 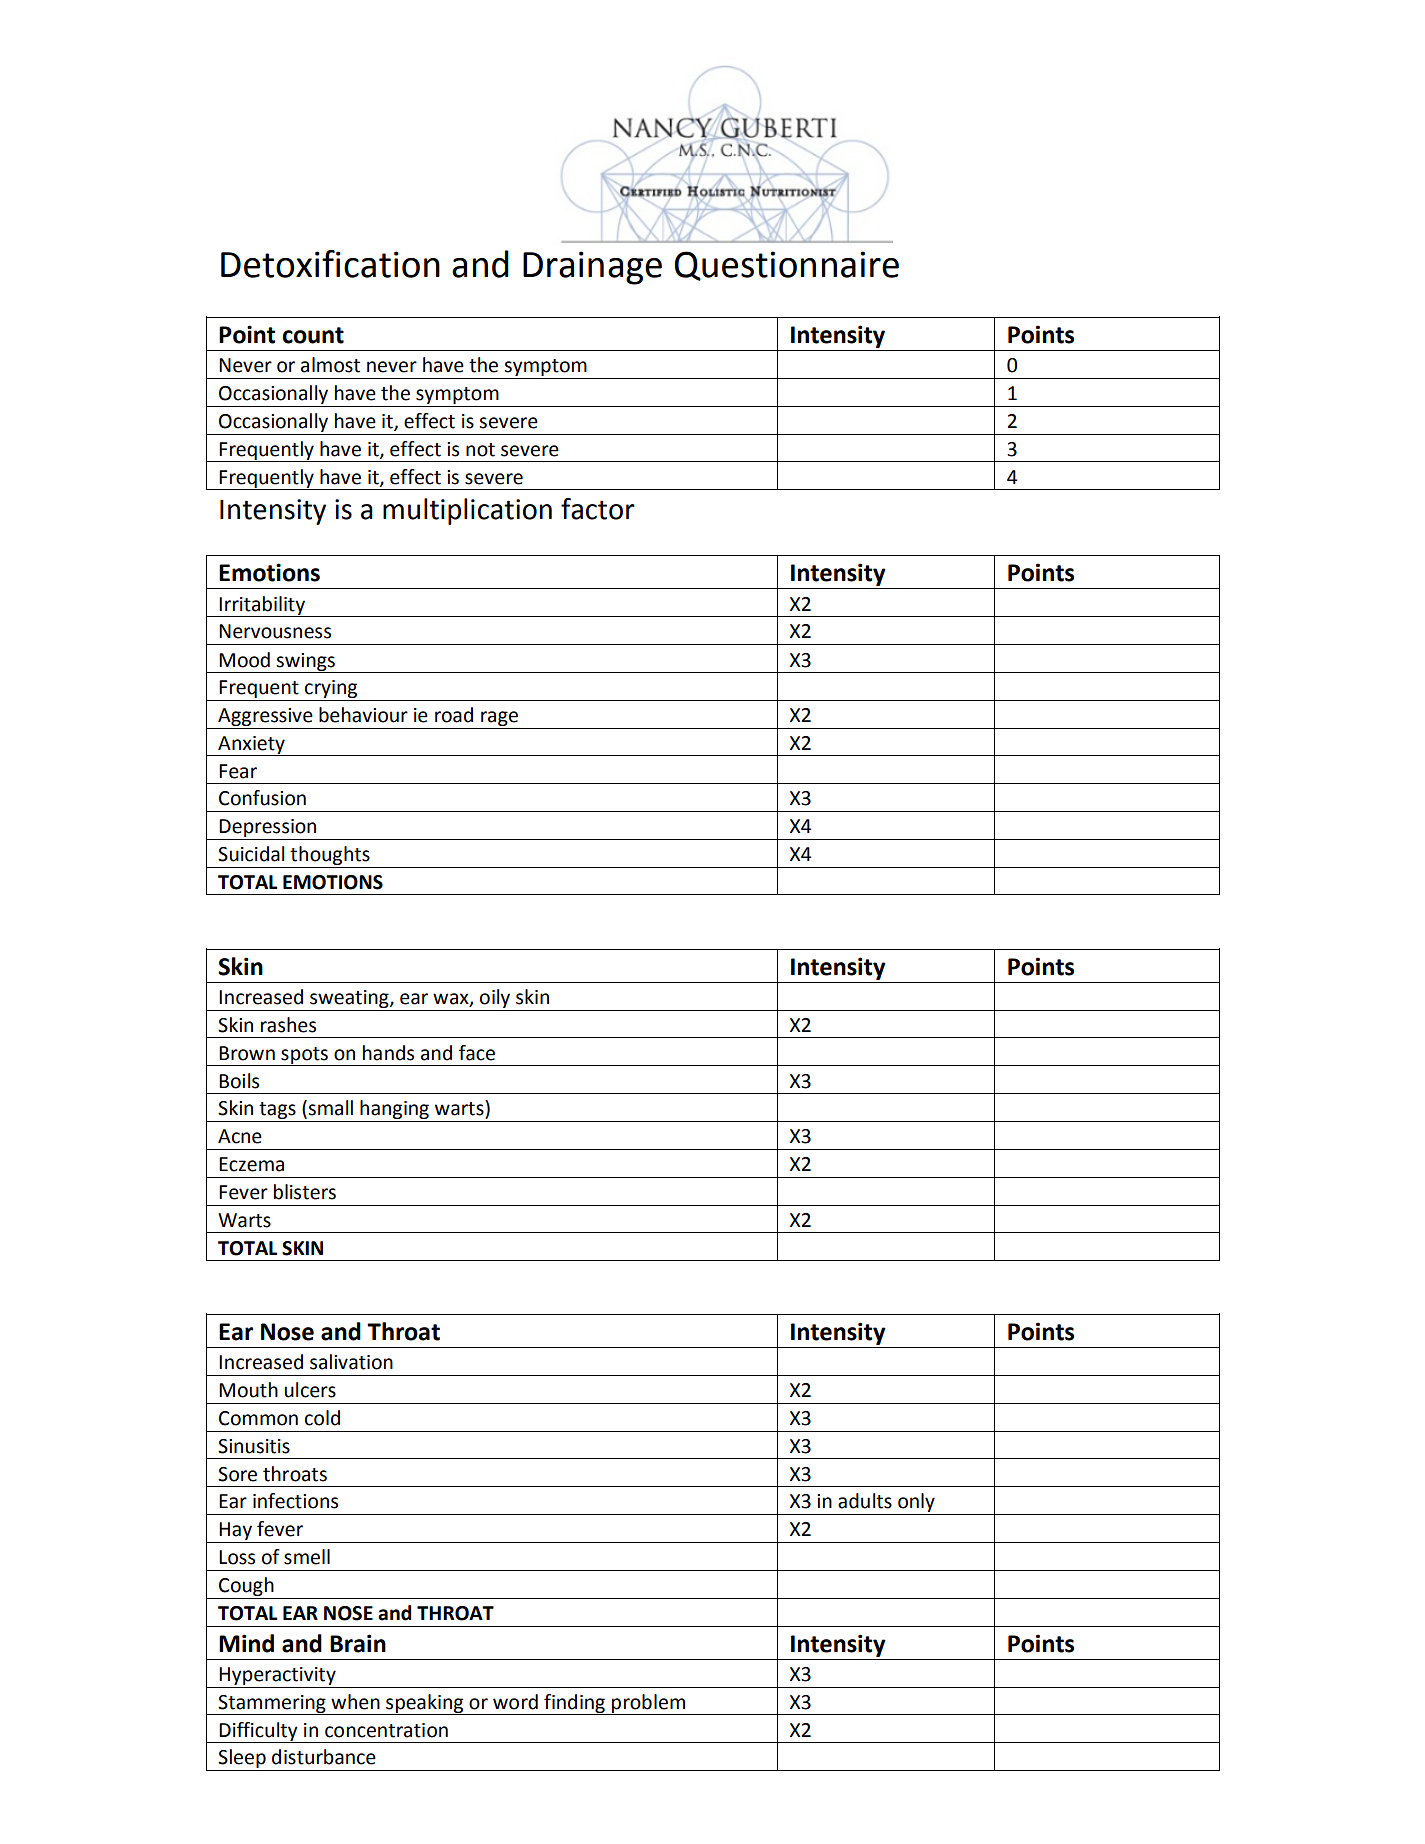 I want to click on problem, so click(x=649, y=1704).
